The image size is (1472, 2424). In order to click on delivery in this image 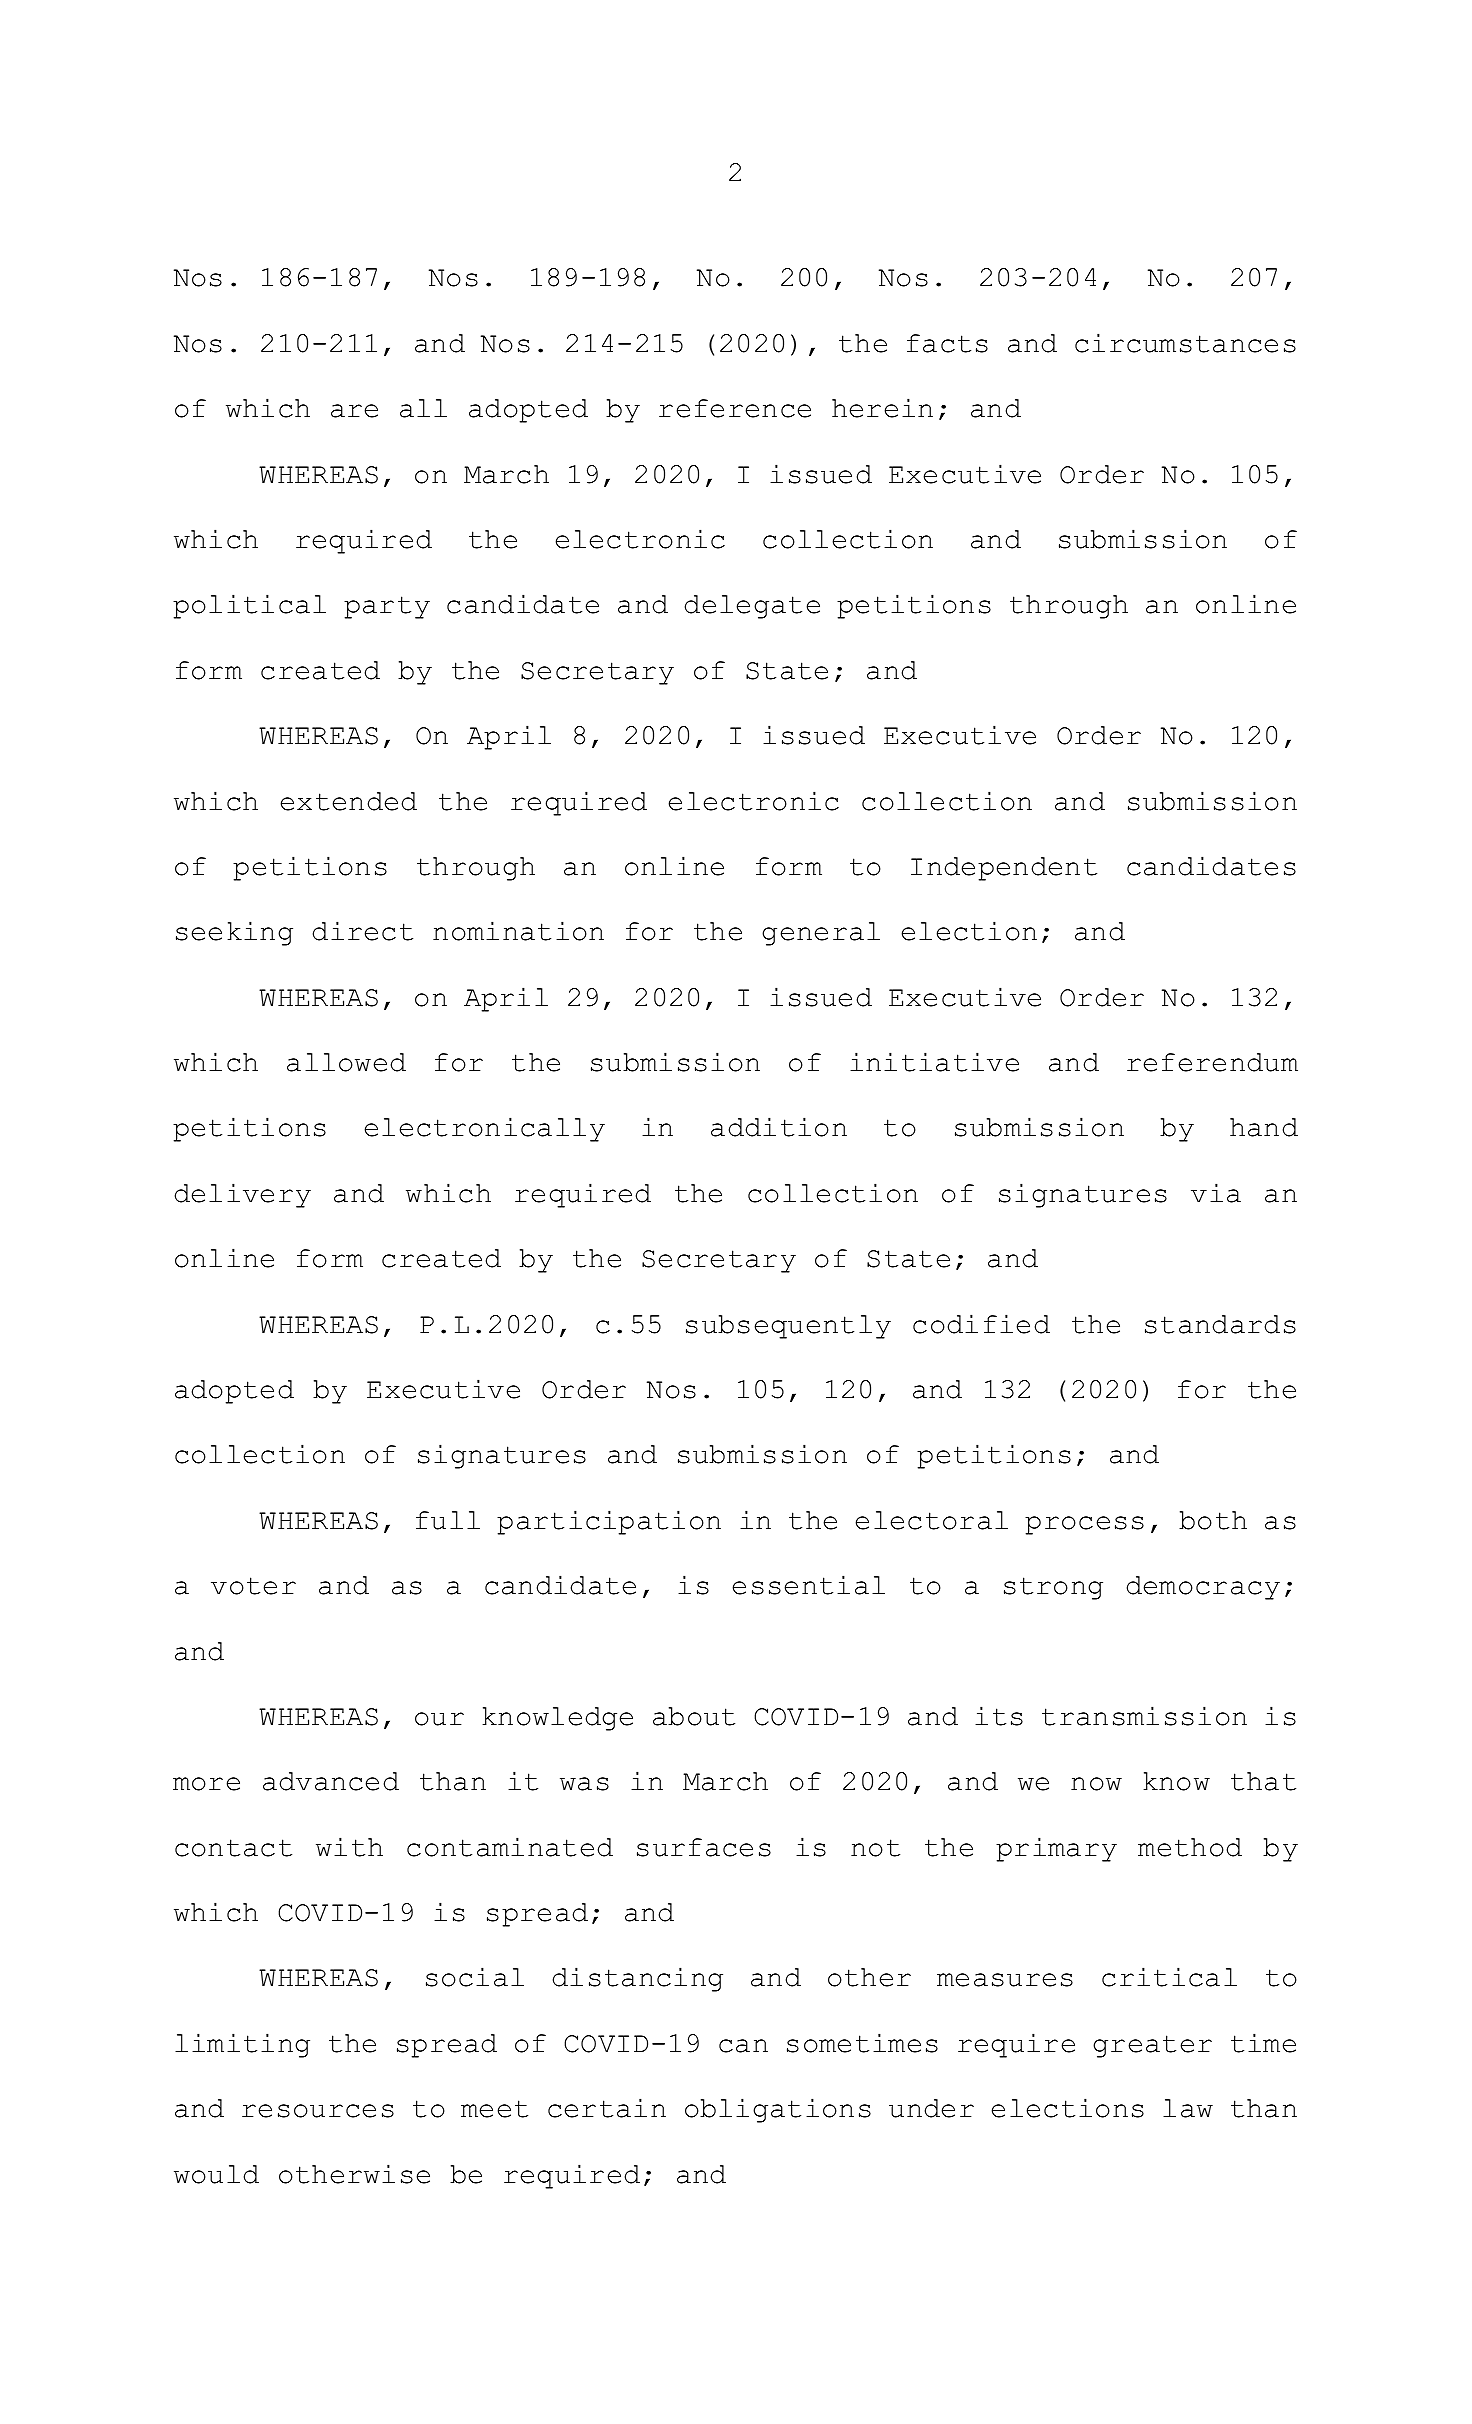, I will do `click(243, 1195)`.
